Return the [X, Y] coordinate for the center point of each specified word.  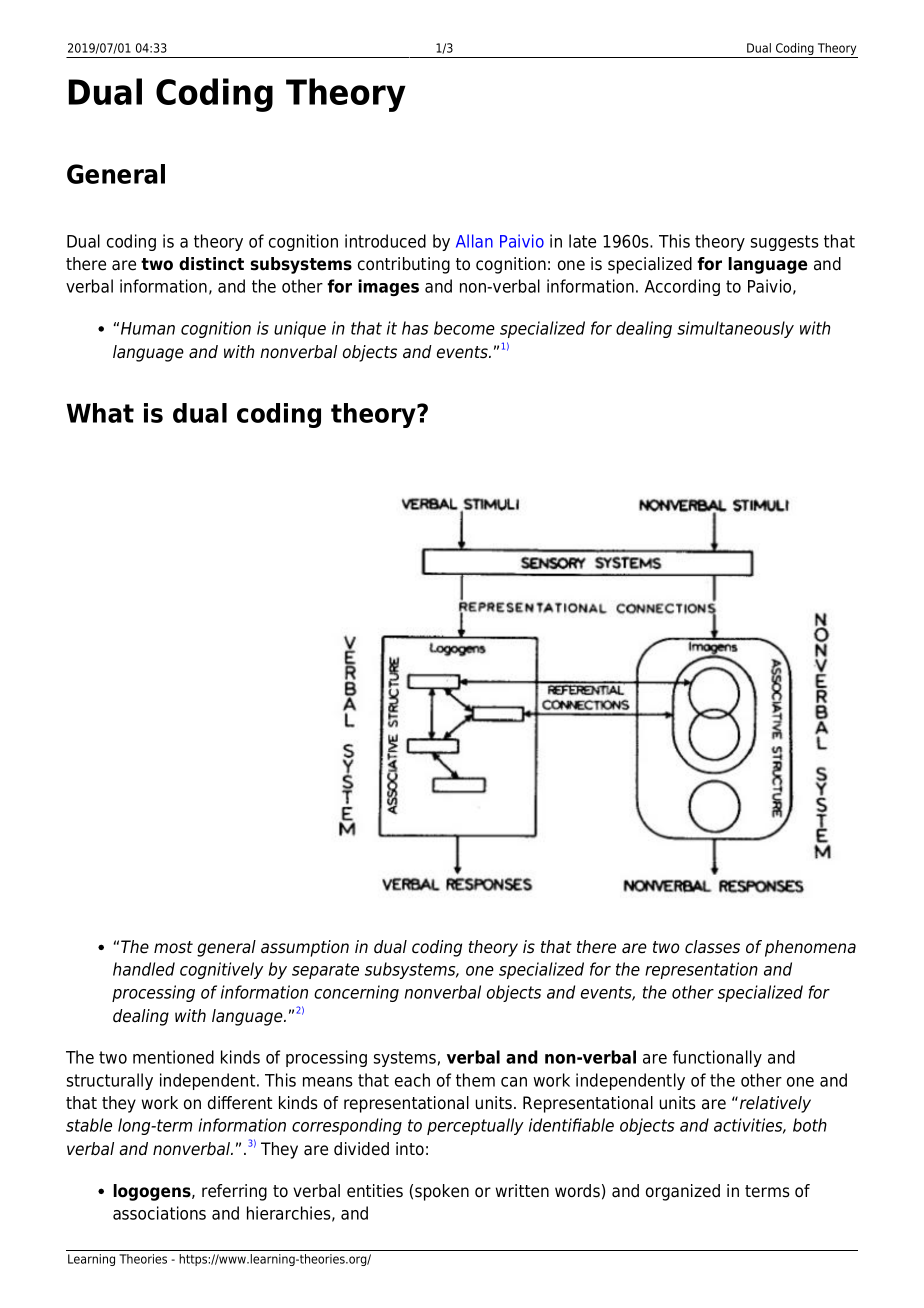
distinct [211, 264]
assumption [305, 948]
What [100, 413]
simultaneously [735, 329]
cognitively [221, 970]
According [682, 287]
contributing [404, 265]
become [464, 328]
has [415, 328]
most [173, 947]
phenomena [810, 948]
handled [144, 969]
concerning [356, 993]
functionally [717, 1058]
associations [159, 1213]
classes [712, 947]
